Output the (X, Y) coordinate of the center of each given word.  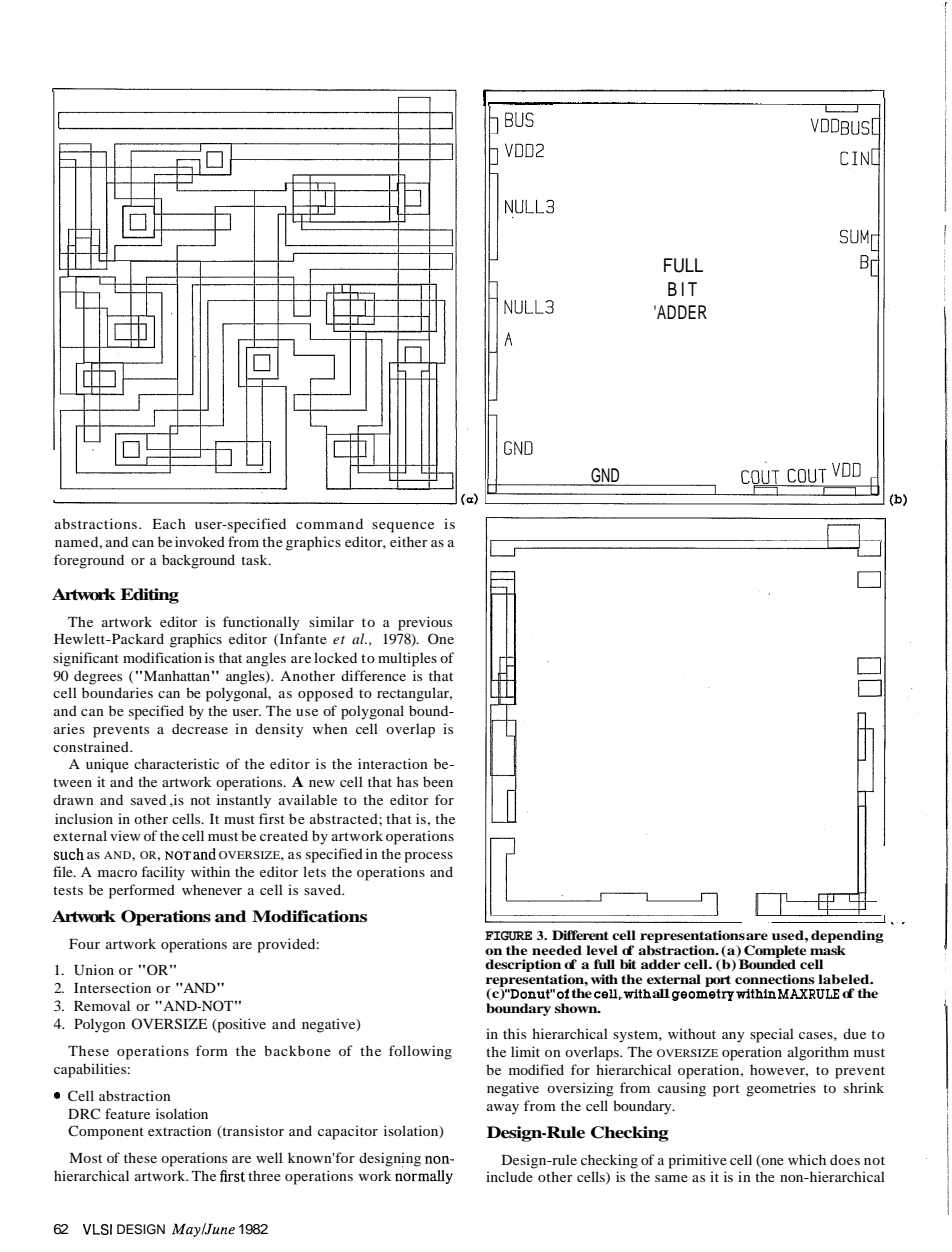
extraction (180, 1130)
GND (604, 476)
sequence (403, 527)
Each (169, 523)
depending (847, 936)
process (428, 857)
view (125, 835)
